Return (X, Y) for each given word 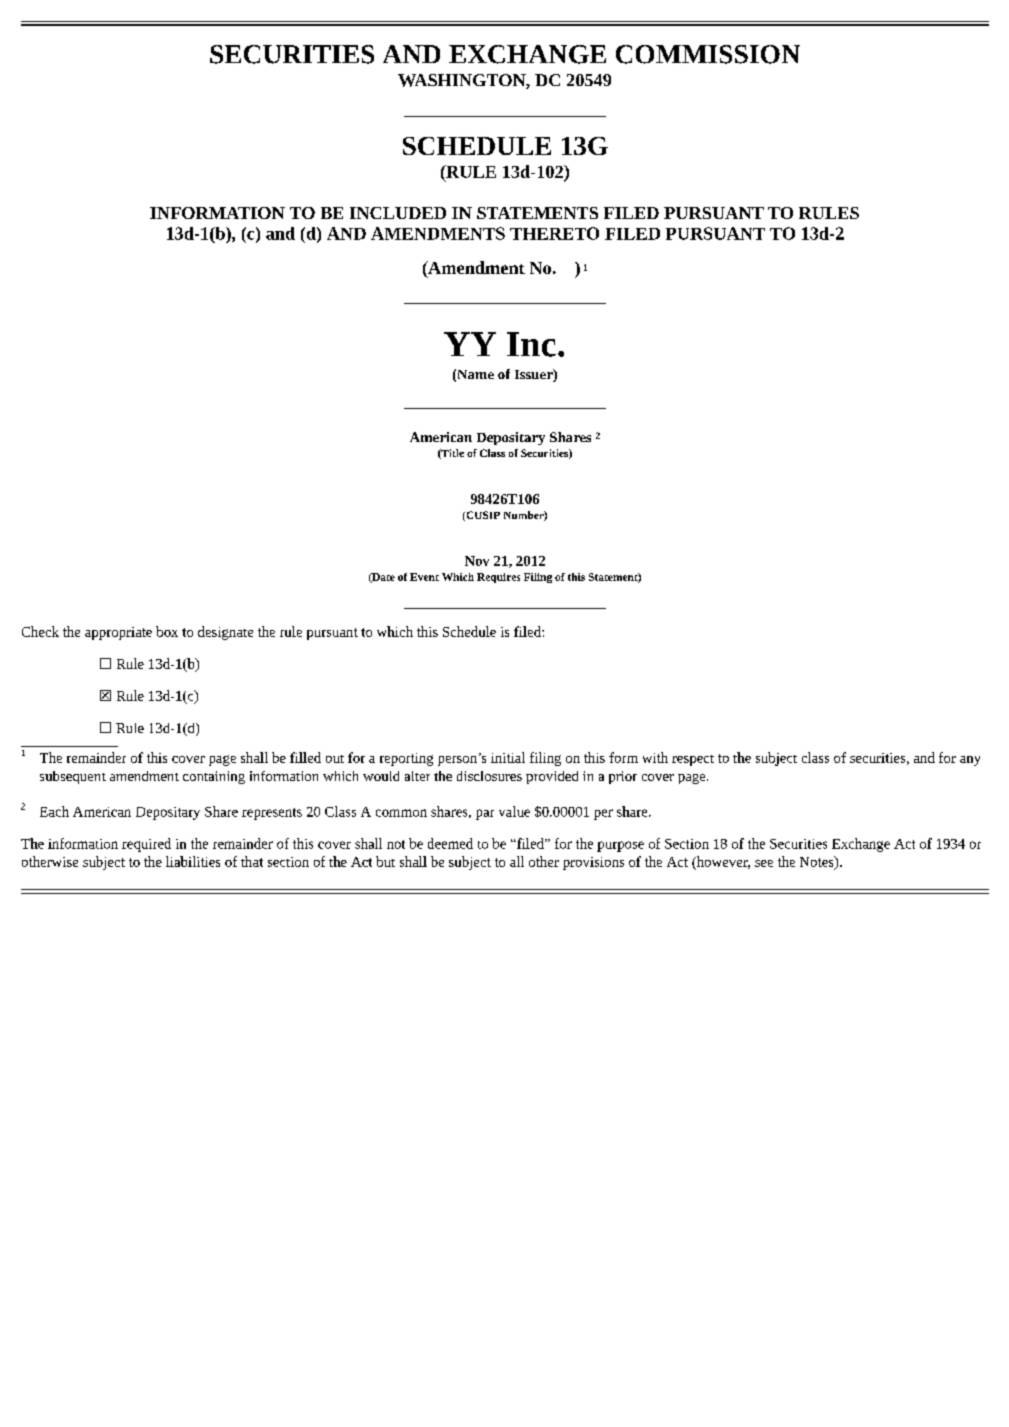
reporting (406, 759)
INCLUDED (398, 213)
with (655, 757)
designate (225, 633)
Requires (498, 578)
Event (424, 577)
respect (693, 760)
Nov (477, 561)
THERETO (554, 233)
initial (508, 757)
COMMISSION (708, 54)
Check (40, 631)
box (167, 631)
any (970, 761)
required (146, 845)
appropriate (118, 633)
